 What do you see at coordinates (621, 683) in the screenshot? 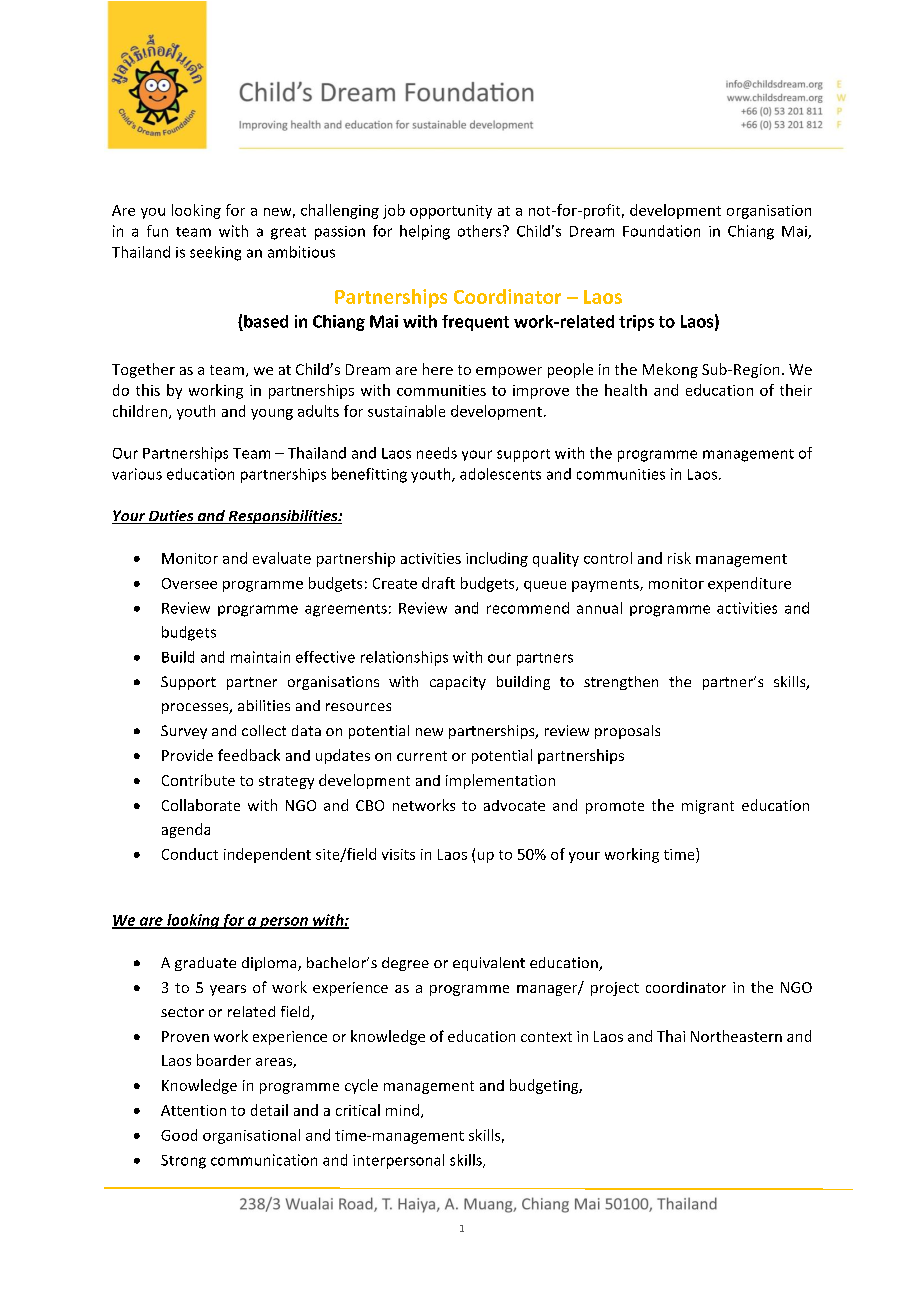
I see `strengthen` at bounding box center [621, 683].
